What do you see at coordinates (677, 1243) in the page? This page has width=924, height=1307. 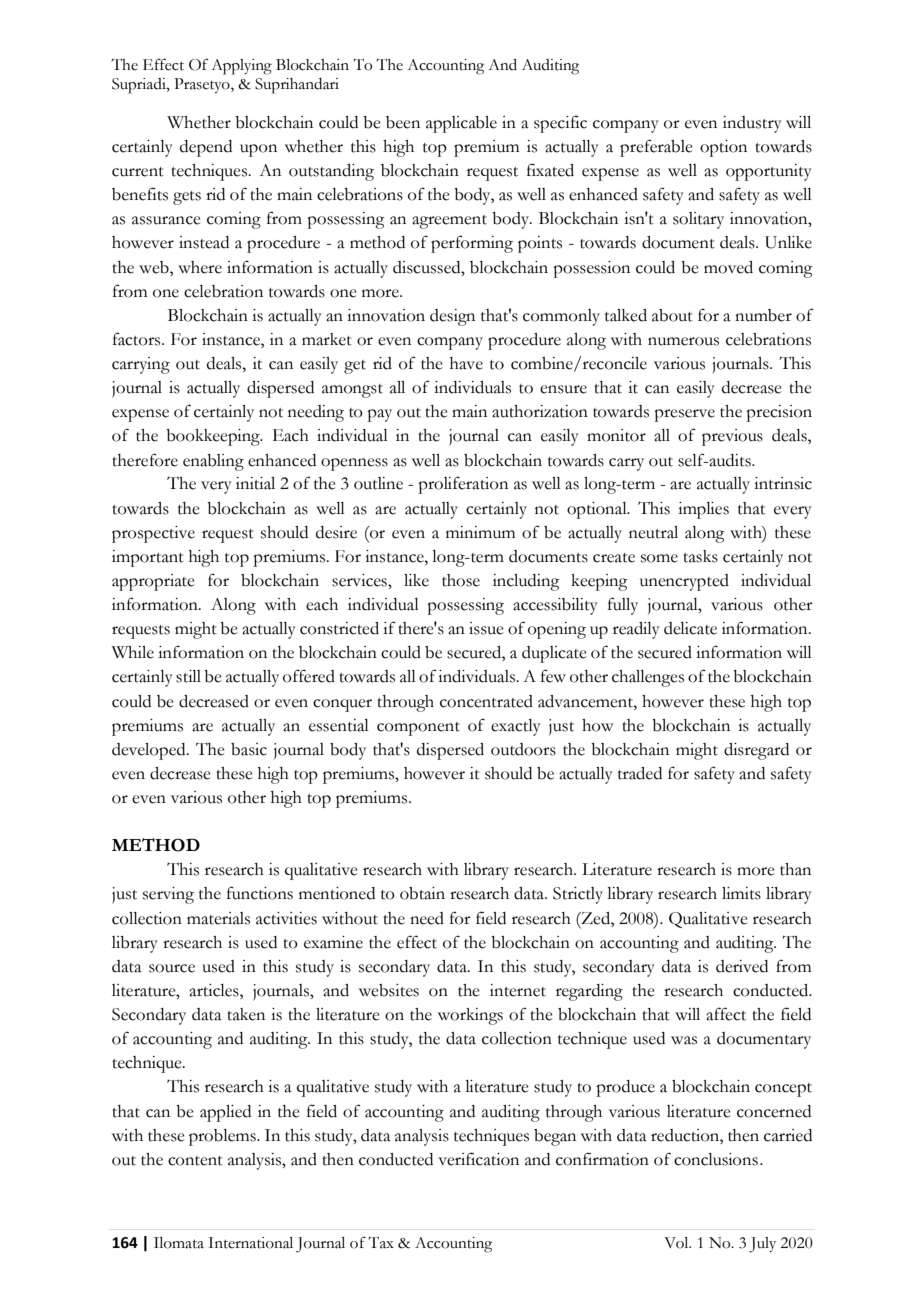 I see `Vol` at bounding box center [677, 1243].
